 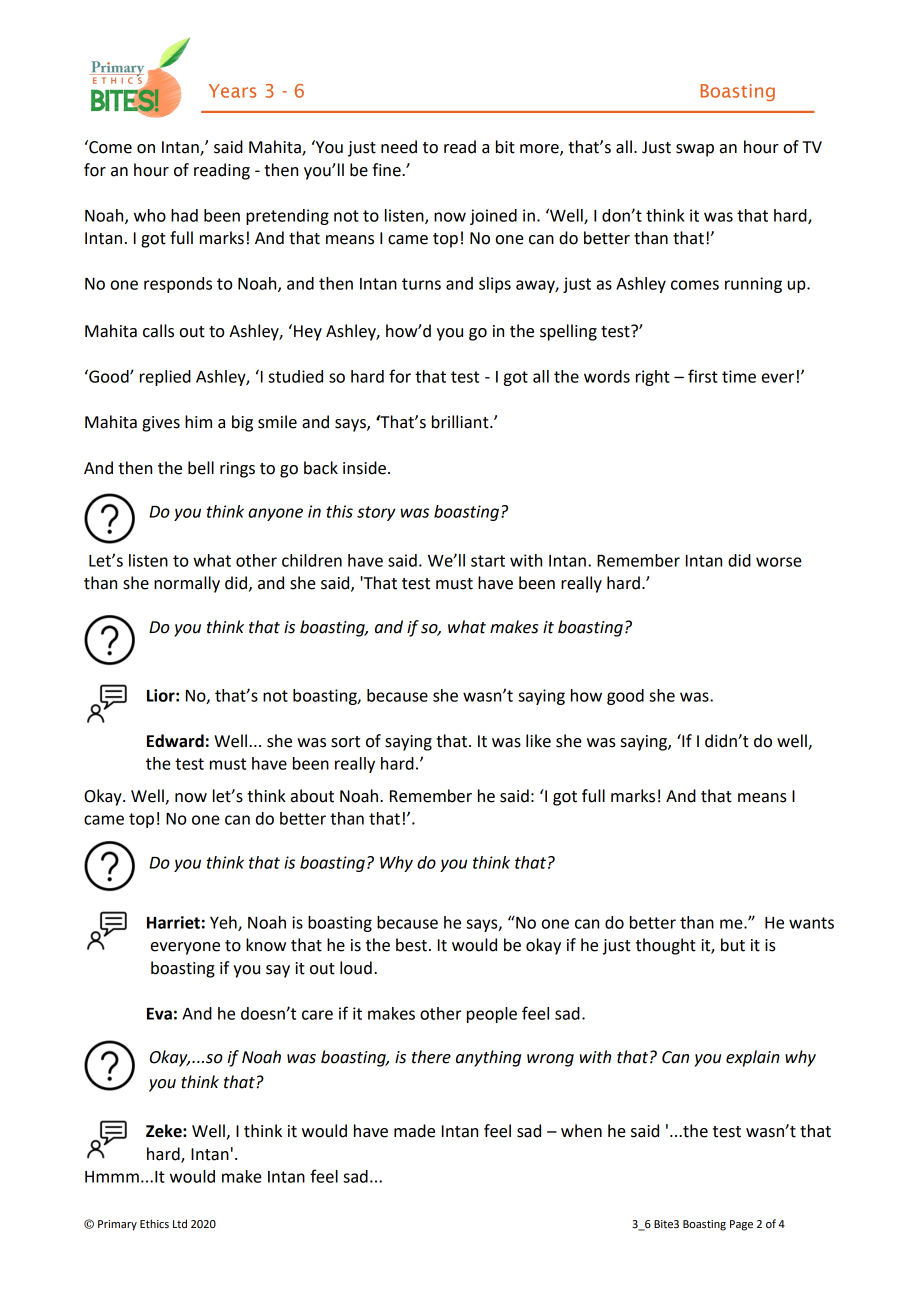 What do you see at coordinates (399, 147) in the screenshot?
I see `need` at bounding box center [399, 147].
